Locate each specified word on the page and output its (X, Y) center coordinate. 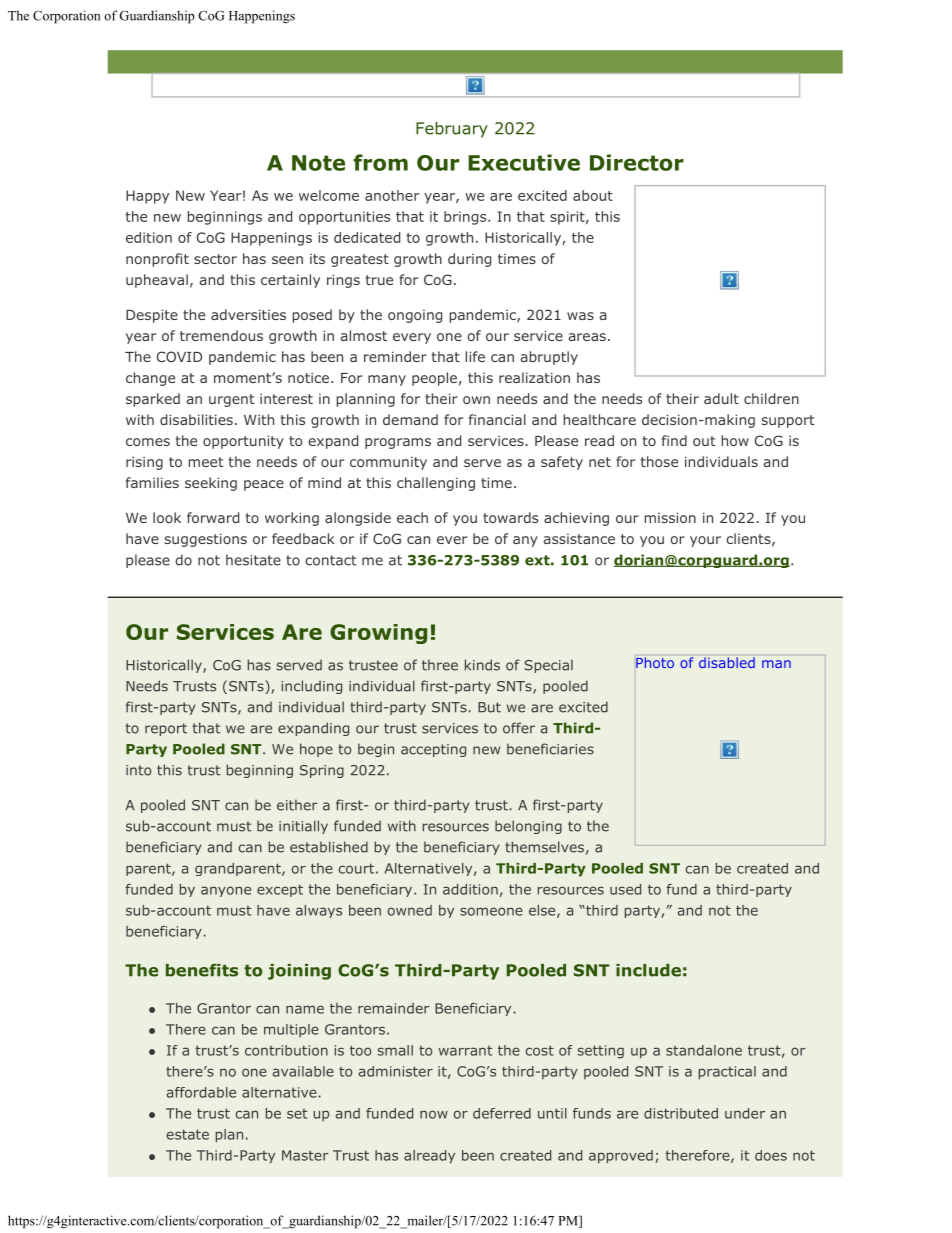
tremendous (221, 335)
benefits (202, 970)
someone (491, 911)
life (475, 356)
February (452, 130)
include (648, 970)
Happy (147, 197)
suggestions (206, 540)
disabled (727, 662)
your (705, 541)
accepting (433, 750)
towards (510, 517)
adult (721, 398)
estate (188, 1134)
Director (637, 162)
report (166, 729)
